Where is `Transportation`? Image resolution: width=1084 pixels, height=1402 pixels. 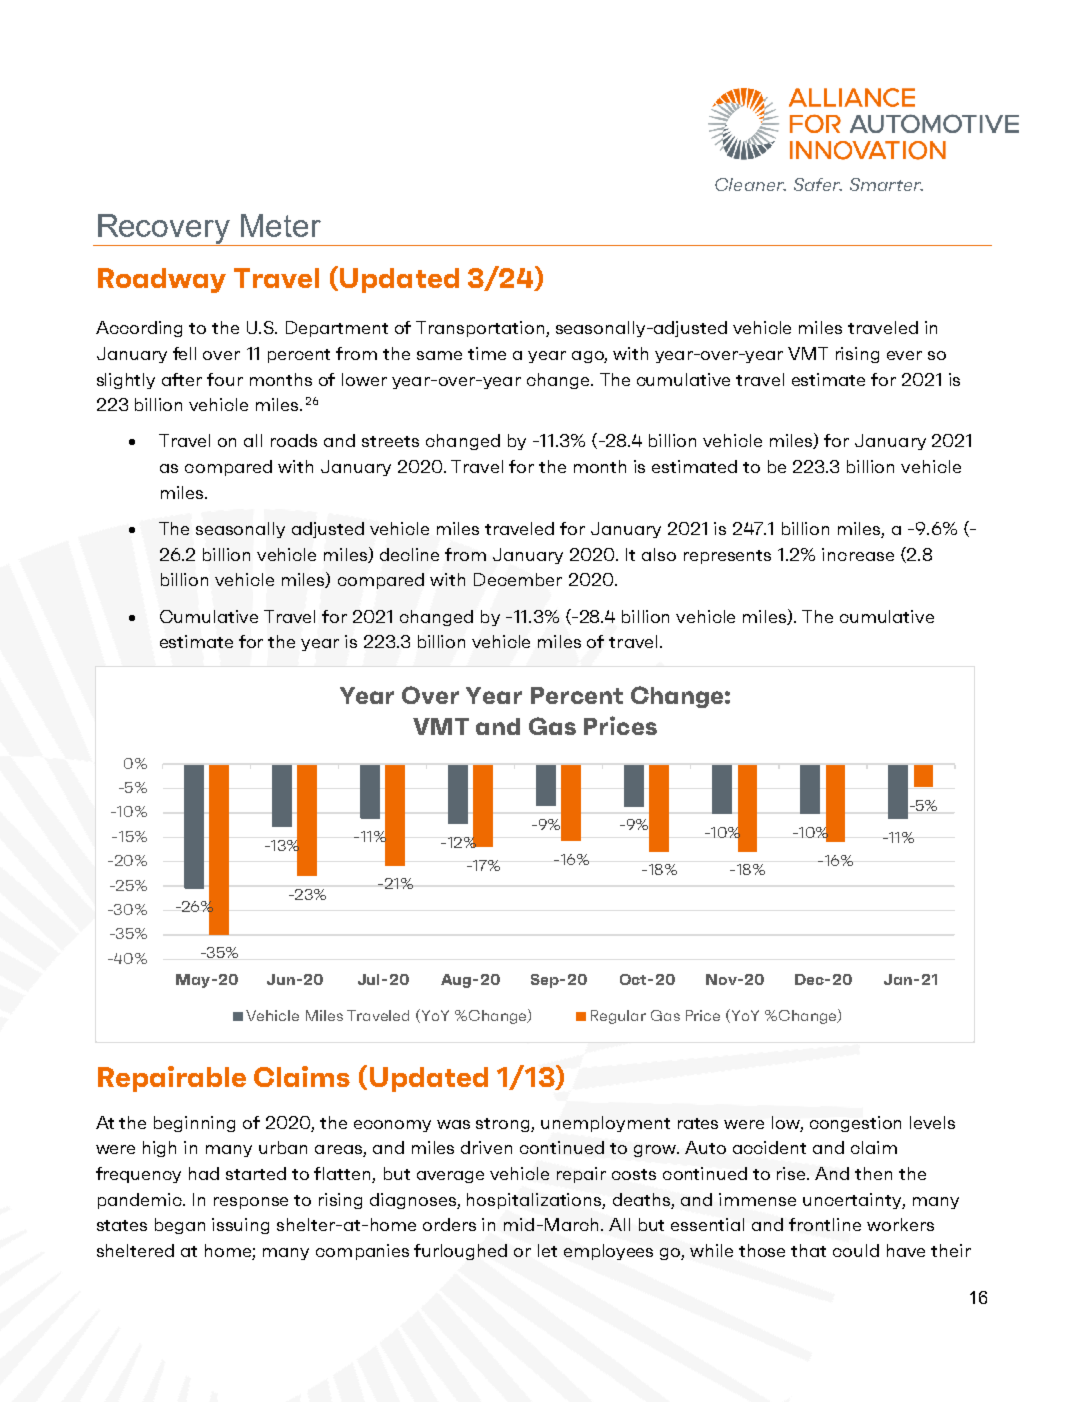 Transportation is located at coordinates (481, 329).
